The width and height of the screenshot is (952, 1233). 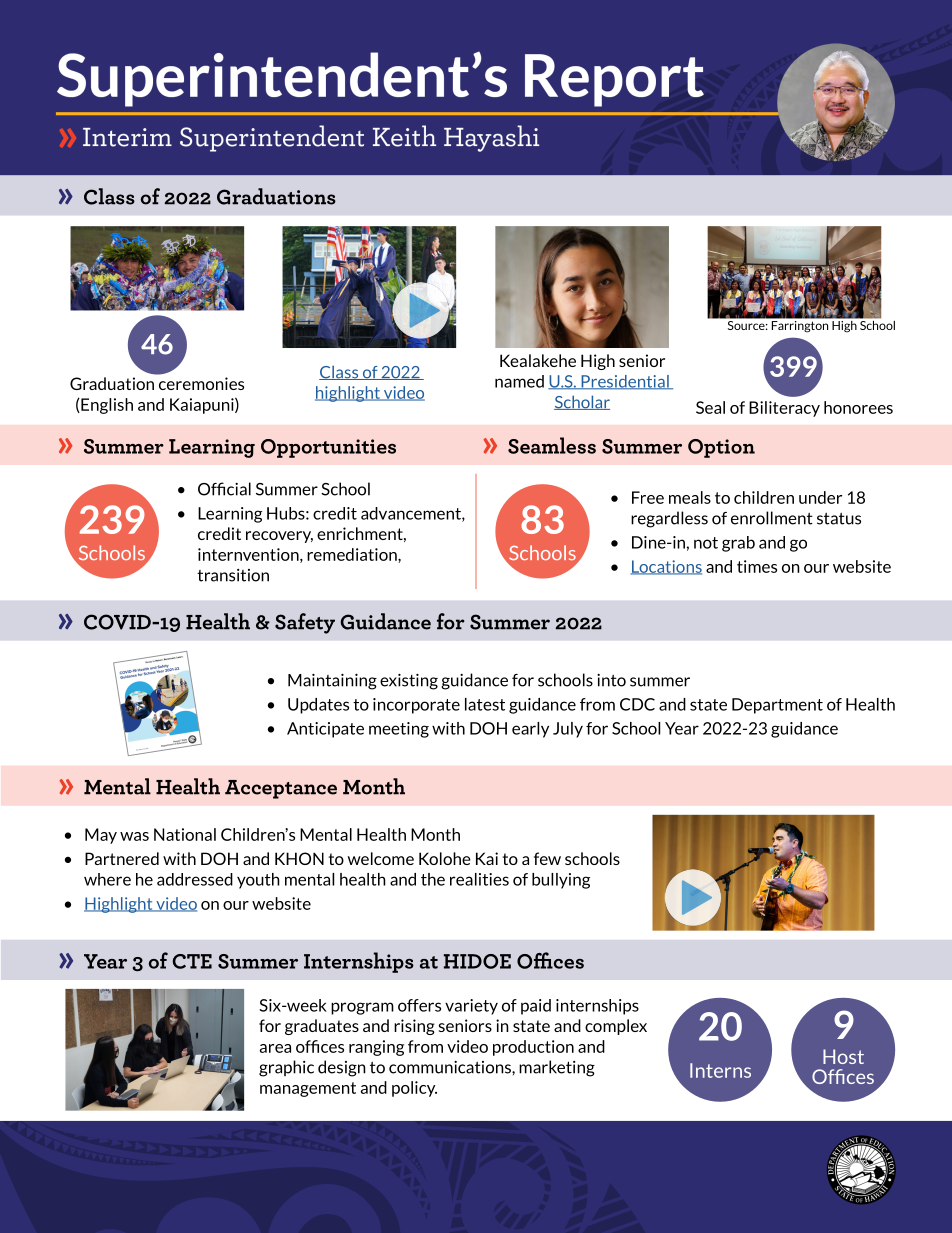 What do you see at coordinates (195, 879) in the screenshot?
I see `addressed` at bounding box center [195, 879].
